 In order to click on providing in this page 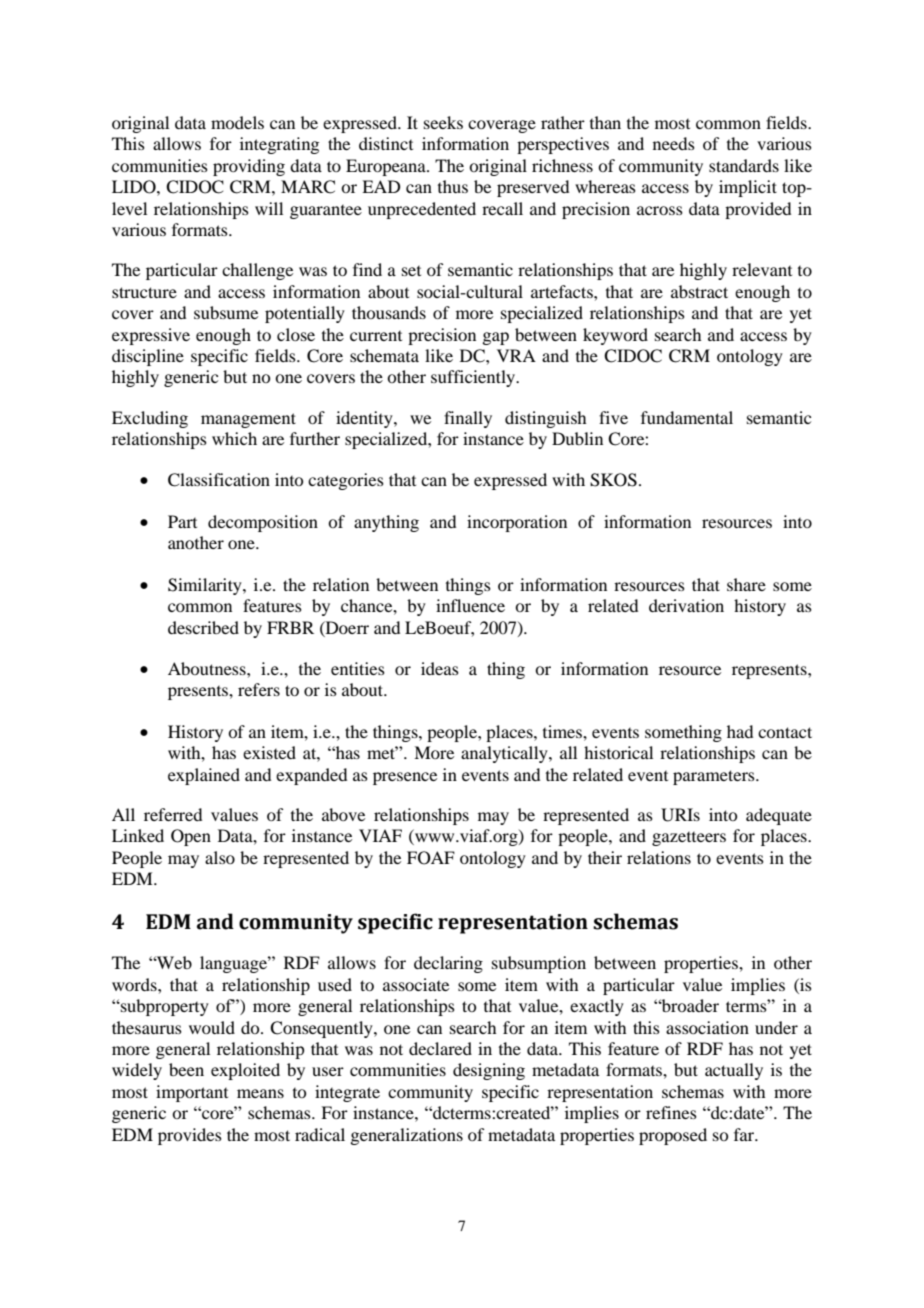, I will do `click(249, 167)`.
